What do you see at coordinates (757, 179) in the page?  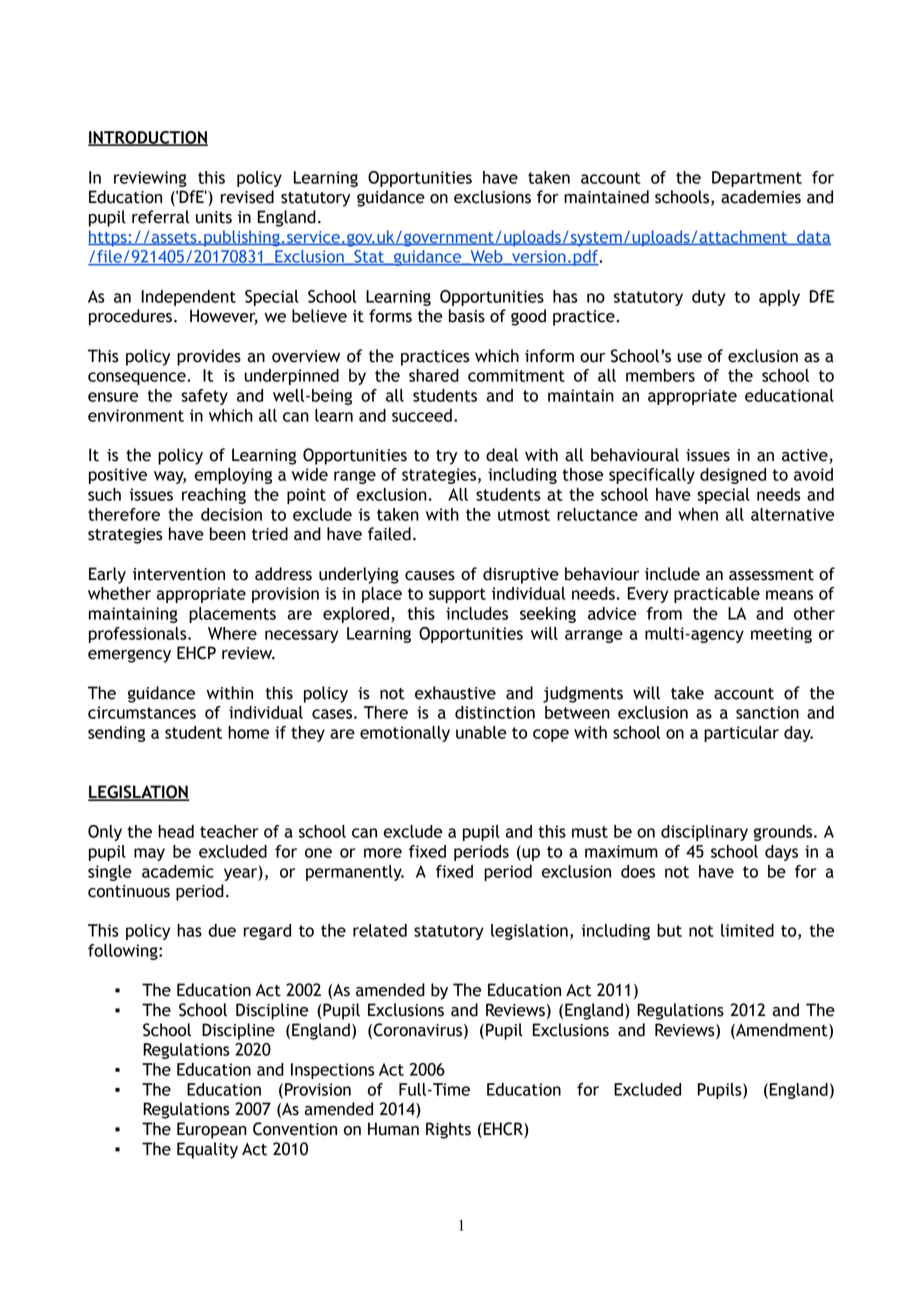 I see `Department` at bounding box center [757, 179].
